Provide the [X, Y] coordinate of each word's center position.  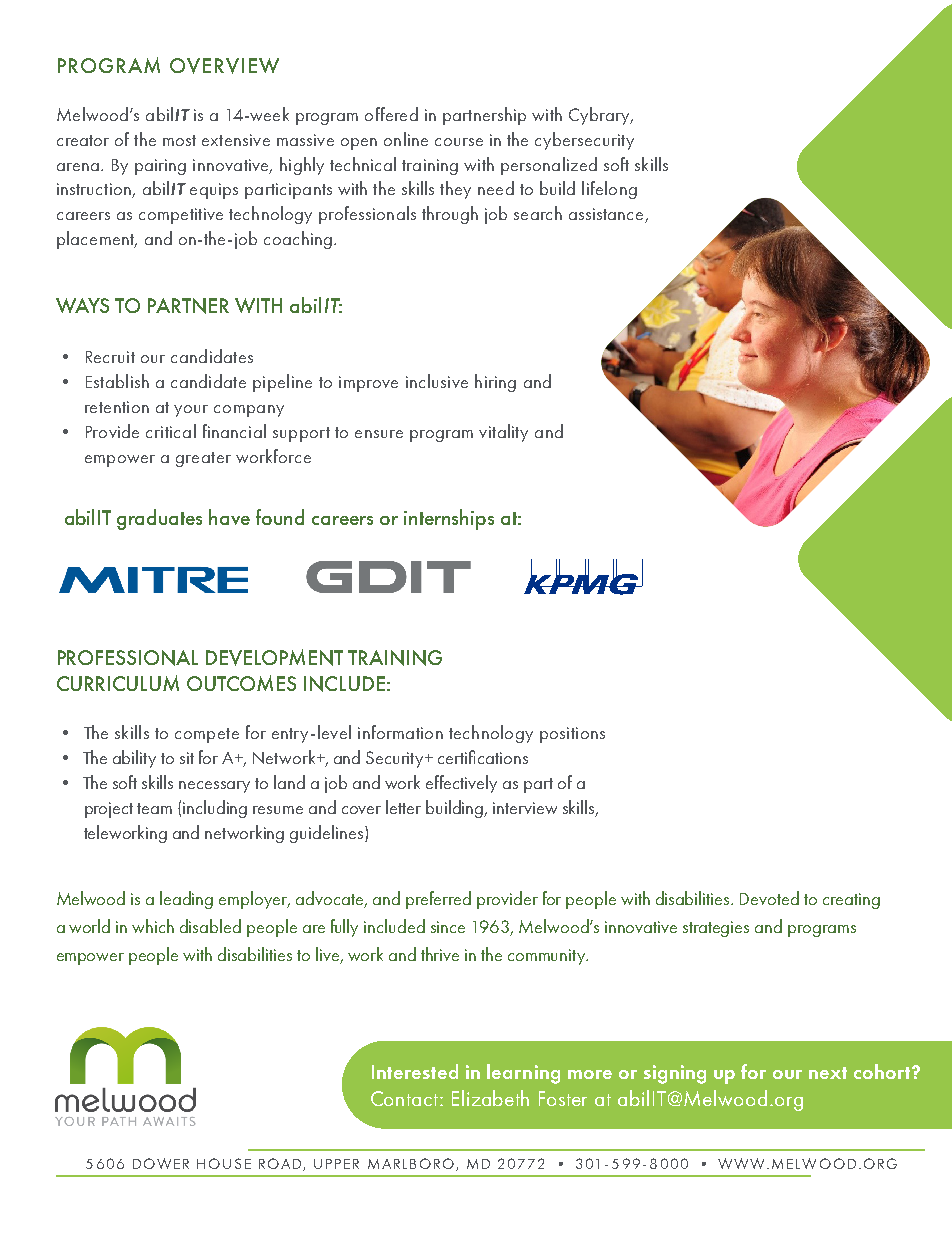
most [179, 140]
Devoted [769, 898]
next [828, 1073]
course [459, 142]
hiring [495, 383]
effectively [461, 784]
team [154, 808]
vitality [503, 433]
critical [171, 431]
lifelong [609, 190]
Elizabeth [490, 1098]
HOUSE [224, 1163]
